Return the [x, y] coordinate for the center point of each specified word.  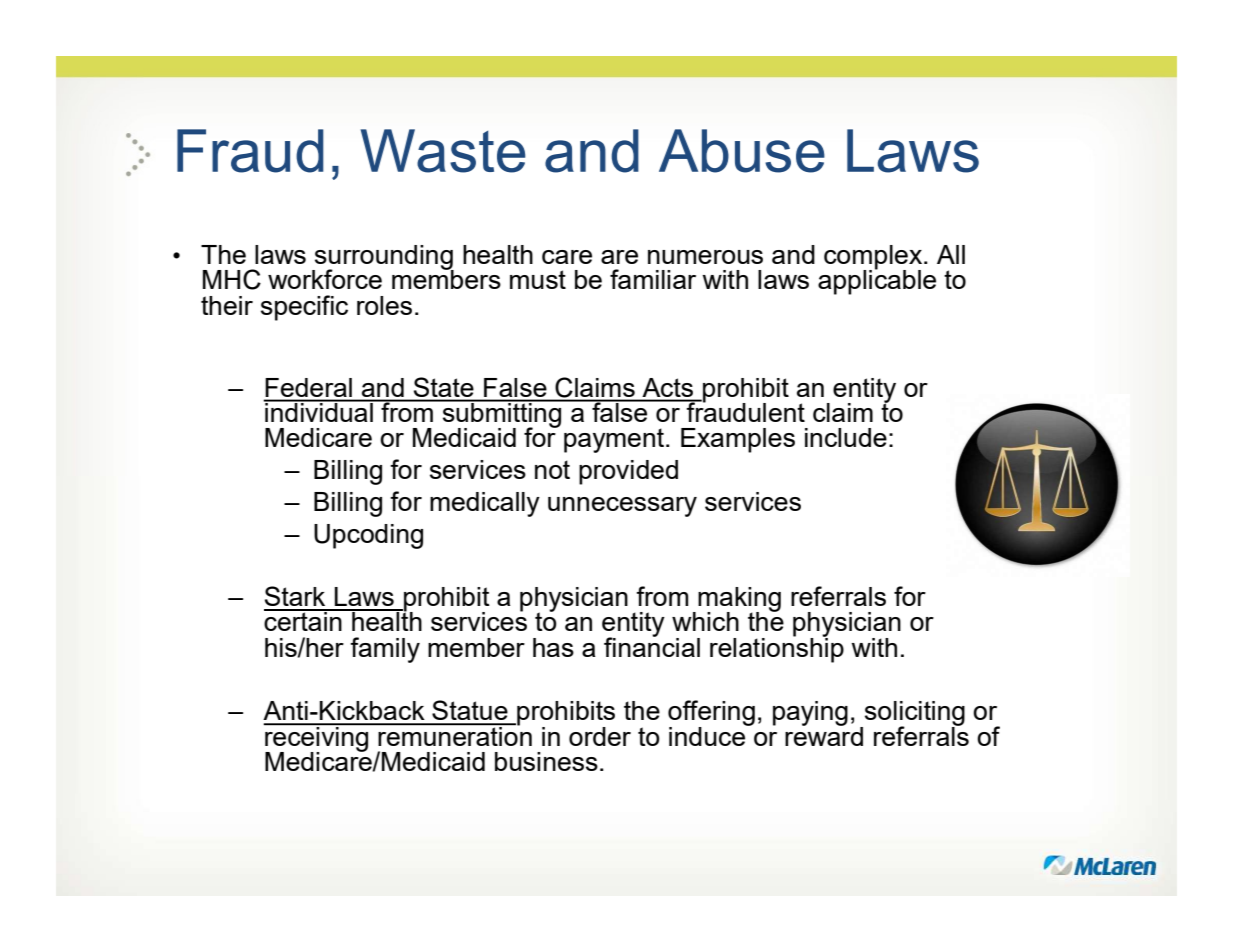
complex [874, 258]
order [600, 736]
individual [319, 411]
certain [304, 620]
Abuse [742, 151]
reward [824, 735]
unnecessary [622, 507]
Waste [443, 151]
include [846, 437]
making [739, 600]
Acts [668, 387]
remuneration [454, 735]
